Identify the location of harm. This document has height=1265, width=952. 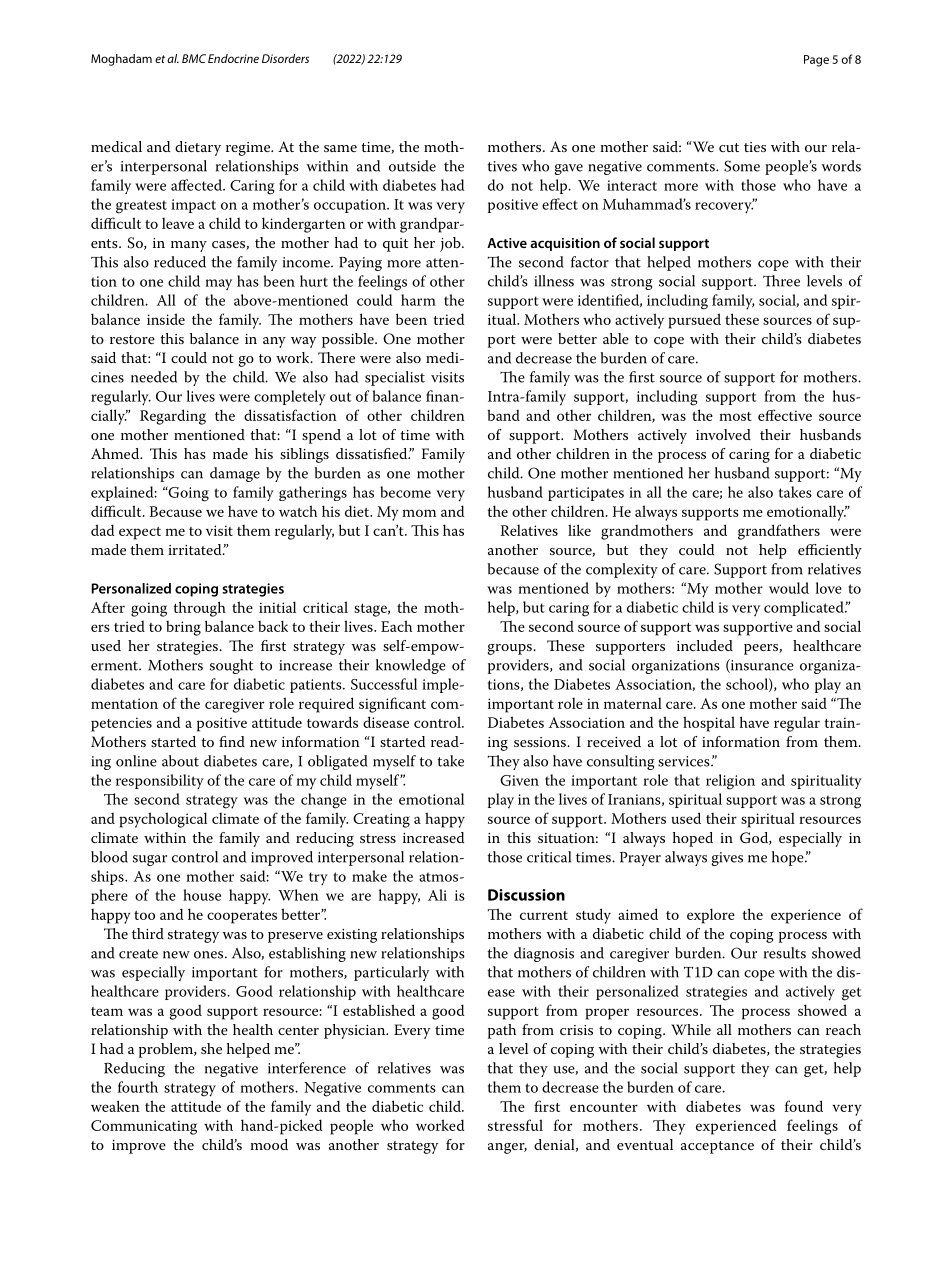
(418, 300).
